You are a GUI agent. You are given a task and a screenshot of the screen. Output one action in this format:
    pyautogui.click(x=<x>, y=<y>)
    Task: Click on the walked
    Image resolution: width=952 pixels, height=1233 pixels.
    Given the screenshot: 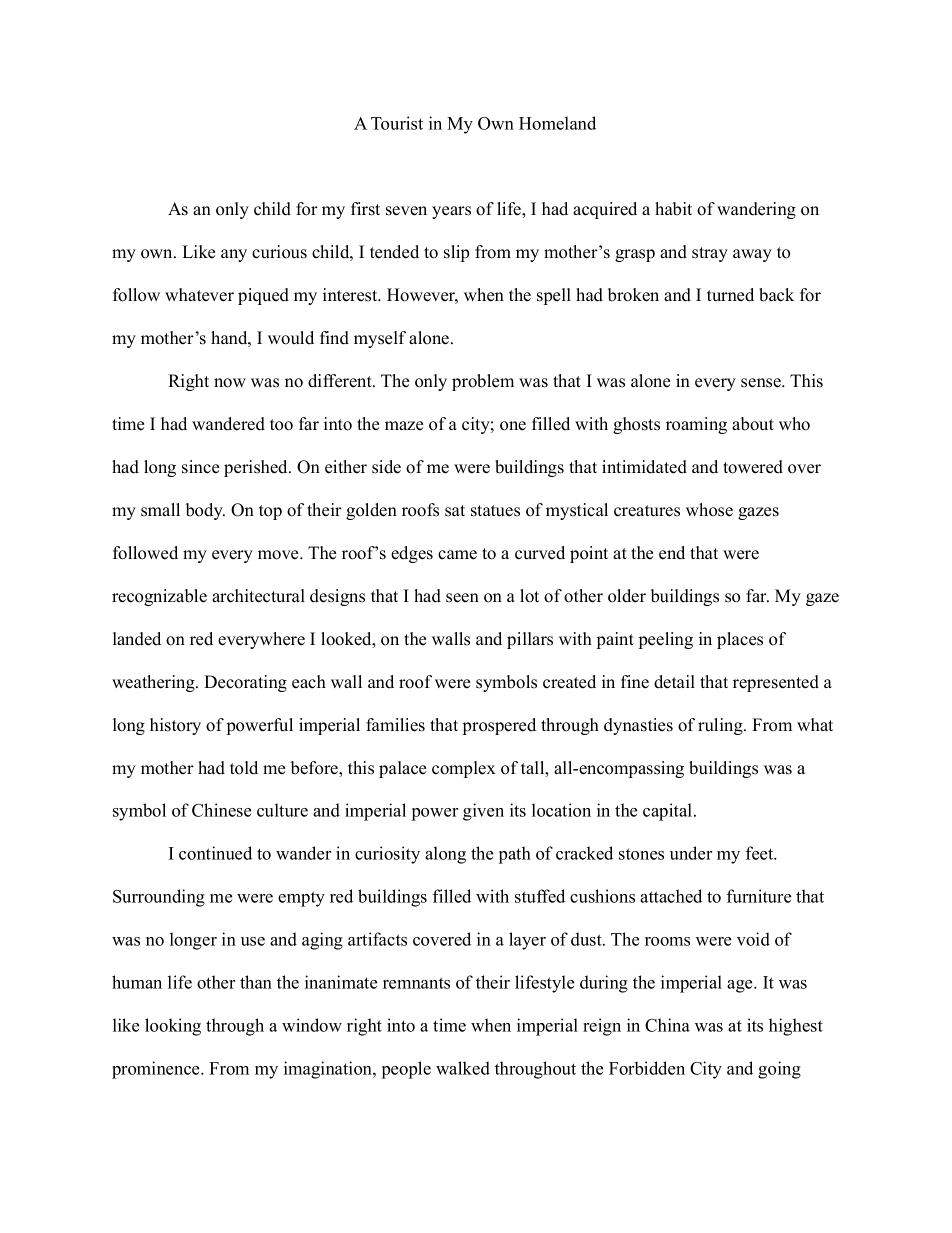 What is the action you would take?
    pyautogui.click(x=463, y=1068)
